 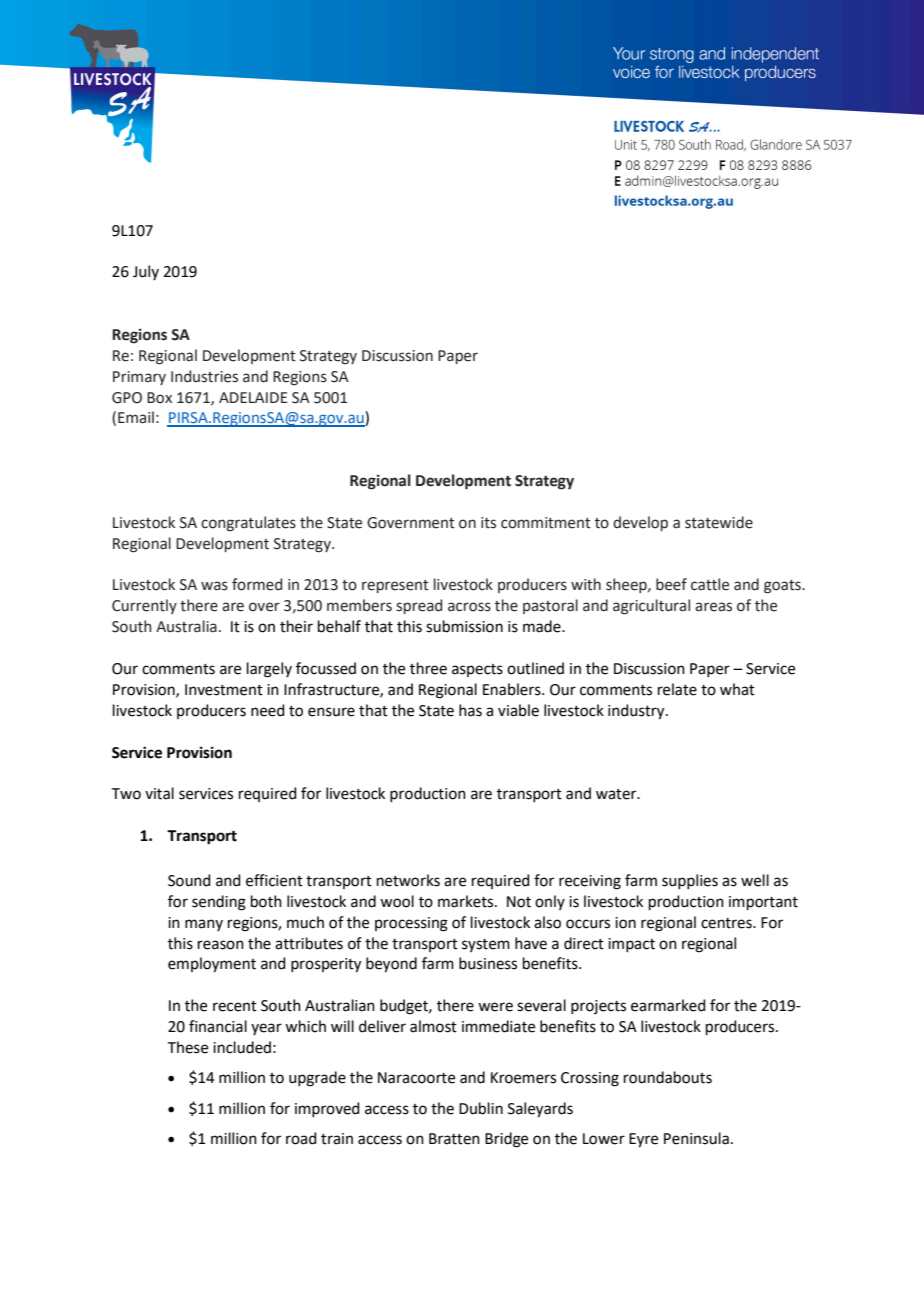 What do you see at coordinates (481, 1108) in the page?
I see `Dublin` at bounding box center [481, 1108].
